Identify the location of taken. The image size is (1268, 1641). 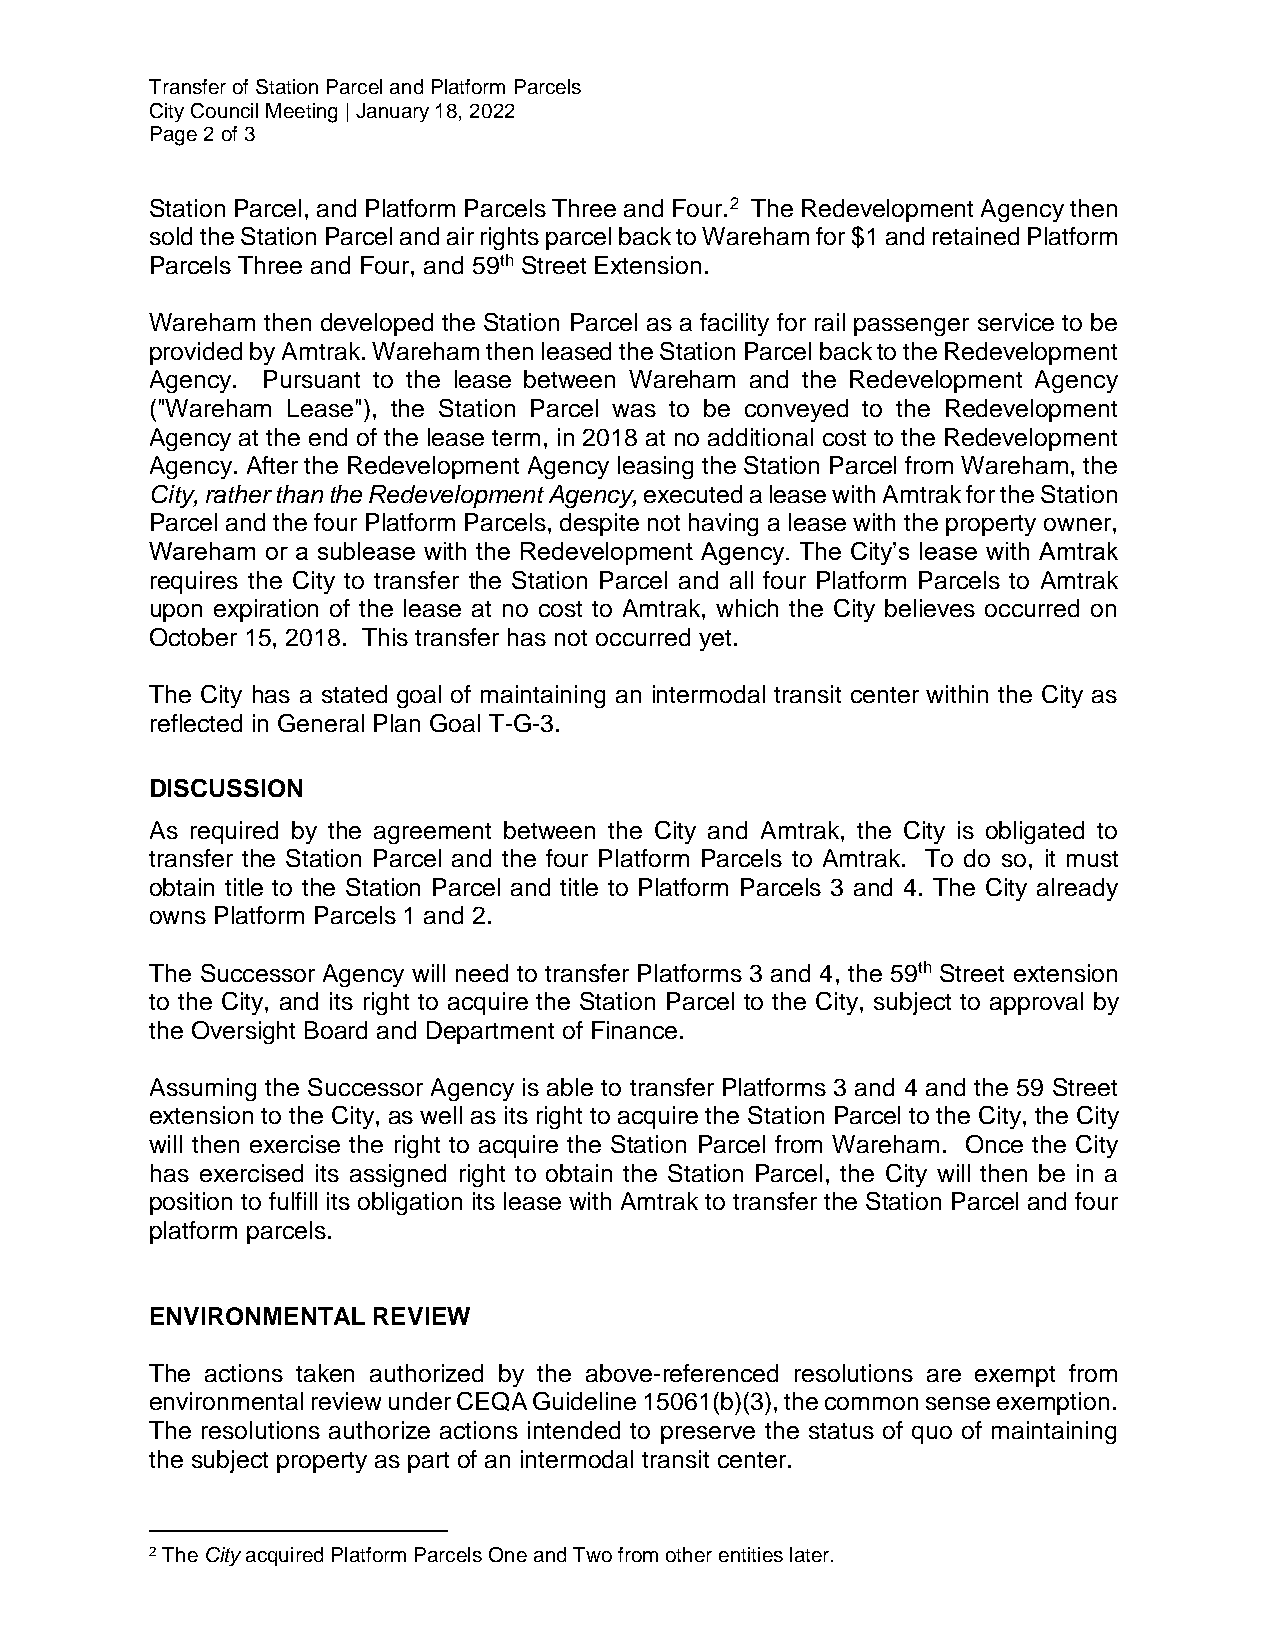
(325, 1373).
